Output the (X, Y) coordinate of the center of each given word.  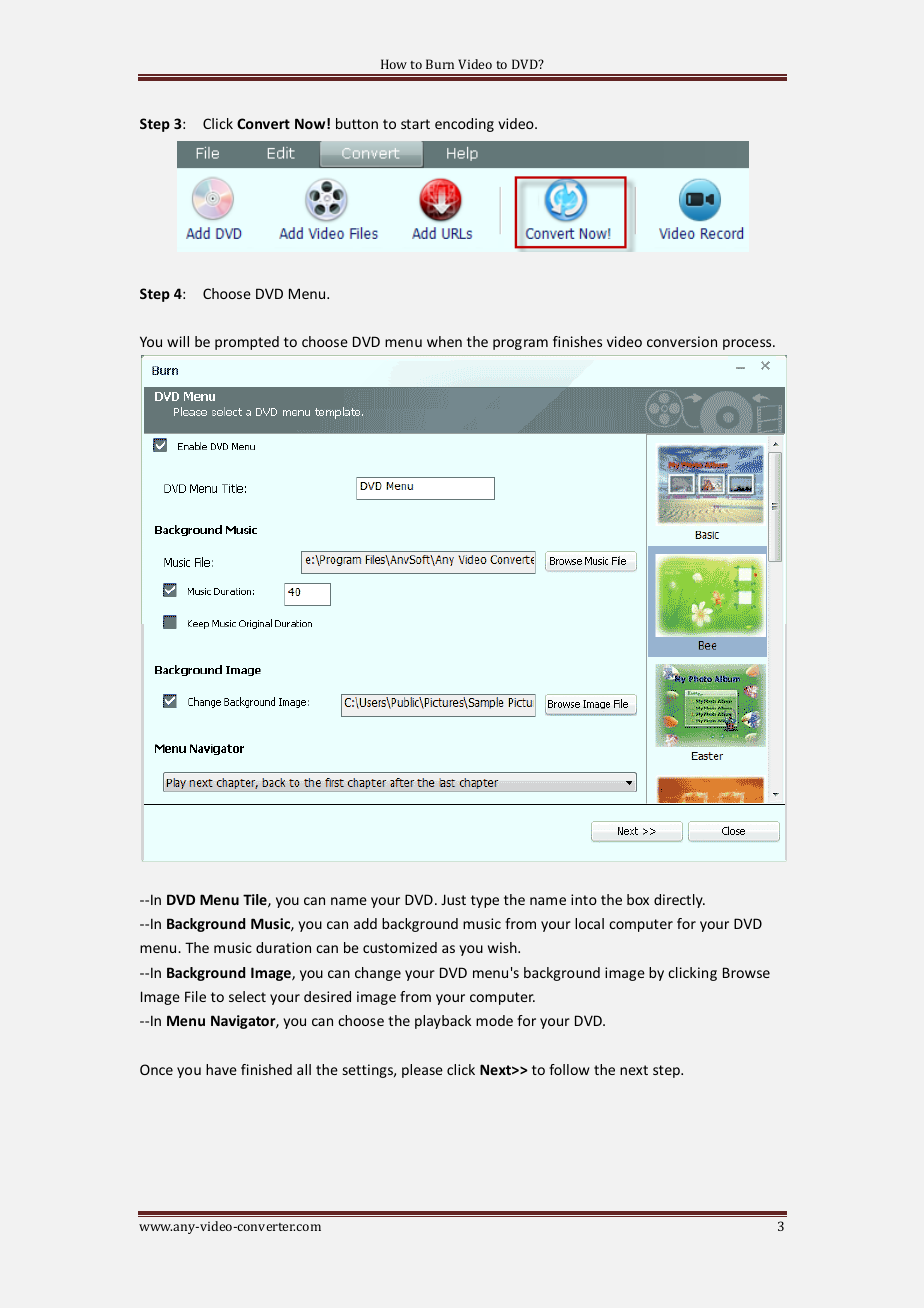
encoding (464, 125)
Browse (746, 972)
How (394, 64)
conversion (682, 341)
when (444, 341)
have (221, 1069)
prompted (247, 343)
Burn (440, 64)
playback (443, 1022)
